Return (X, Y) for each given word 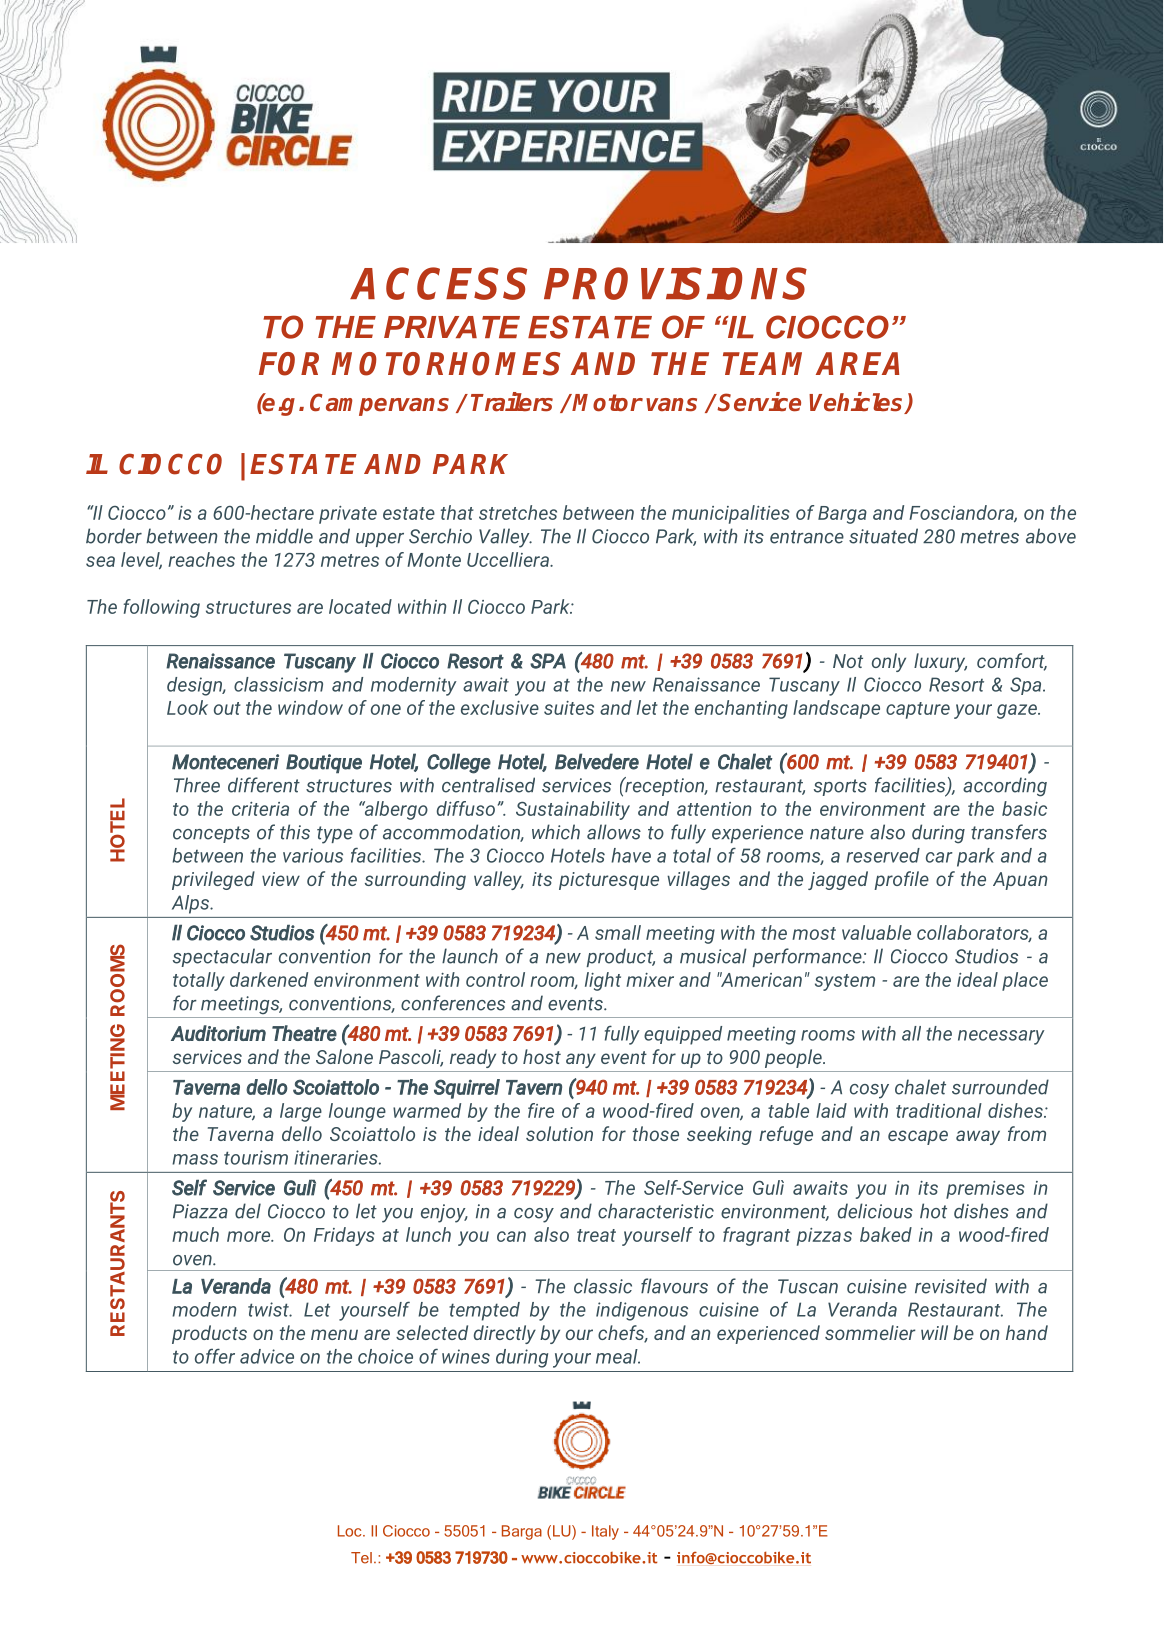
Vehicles (857, 403)
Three (197, 785)
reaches (201, 559)
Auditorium (218, 1033)
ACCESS (439, 283)
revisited (951, 1286)
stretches (518, 512)
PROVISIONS (675, 283)
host (542, 1056)
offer (215, 1356)
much (195, 1234)
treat (596, 1235)
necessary (1001, 1037)
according (1005, 787)
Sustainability (573, 810)
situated (883, 536)
